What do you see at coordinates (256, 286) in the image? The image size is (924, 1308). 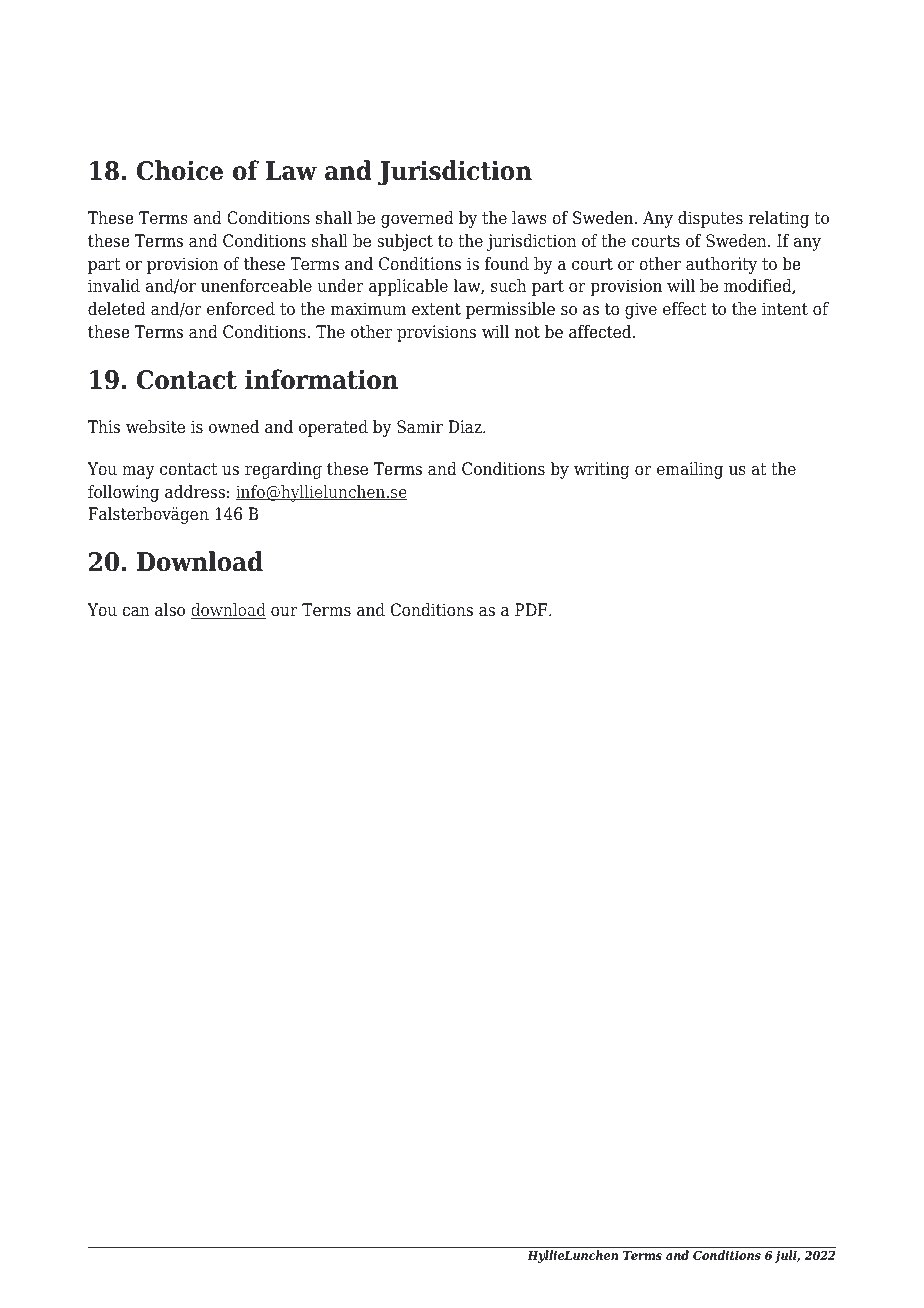 I see `unenforceable` at bounding box center [256, 286].
